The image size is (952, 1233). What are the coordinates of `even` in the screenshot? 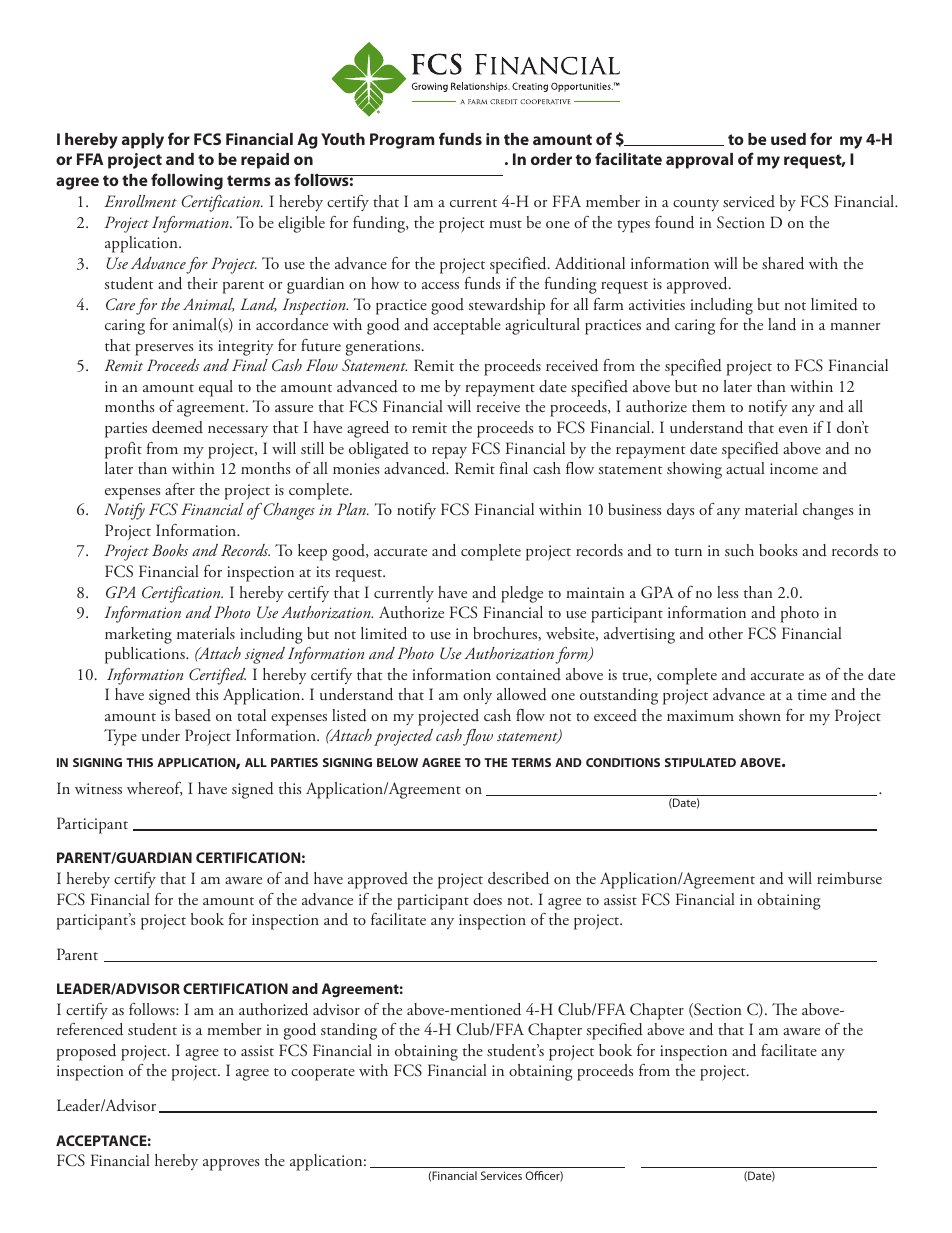 It's located at (793, 429).
